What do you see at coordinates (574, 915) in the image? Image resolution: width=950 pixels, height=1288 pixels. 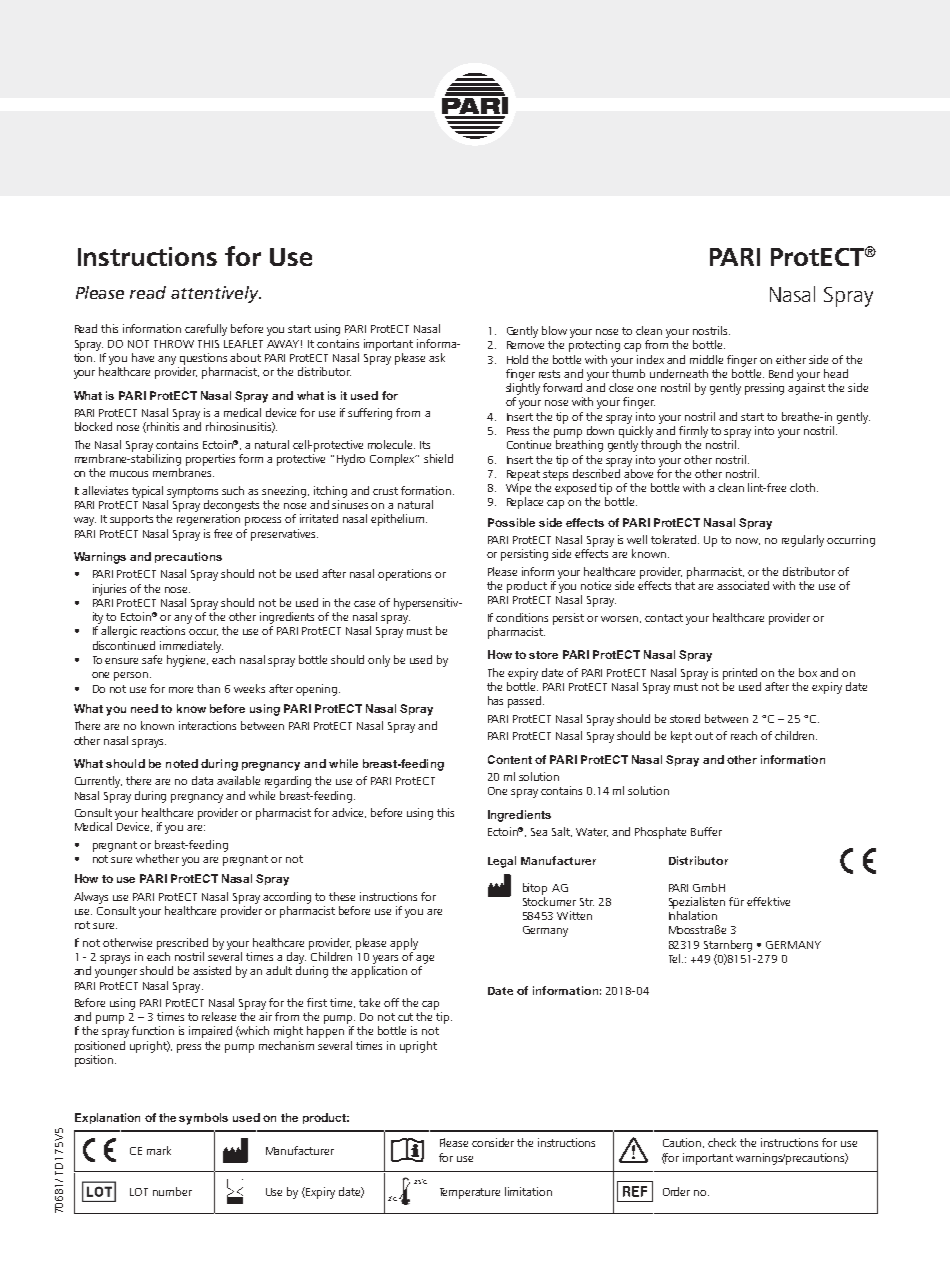 I see `Witten` at bounding box center [574, 915].
